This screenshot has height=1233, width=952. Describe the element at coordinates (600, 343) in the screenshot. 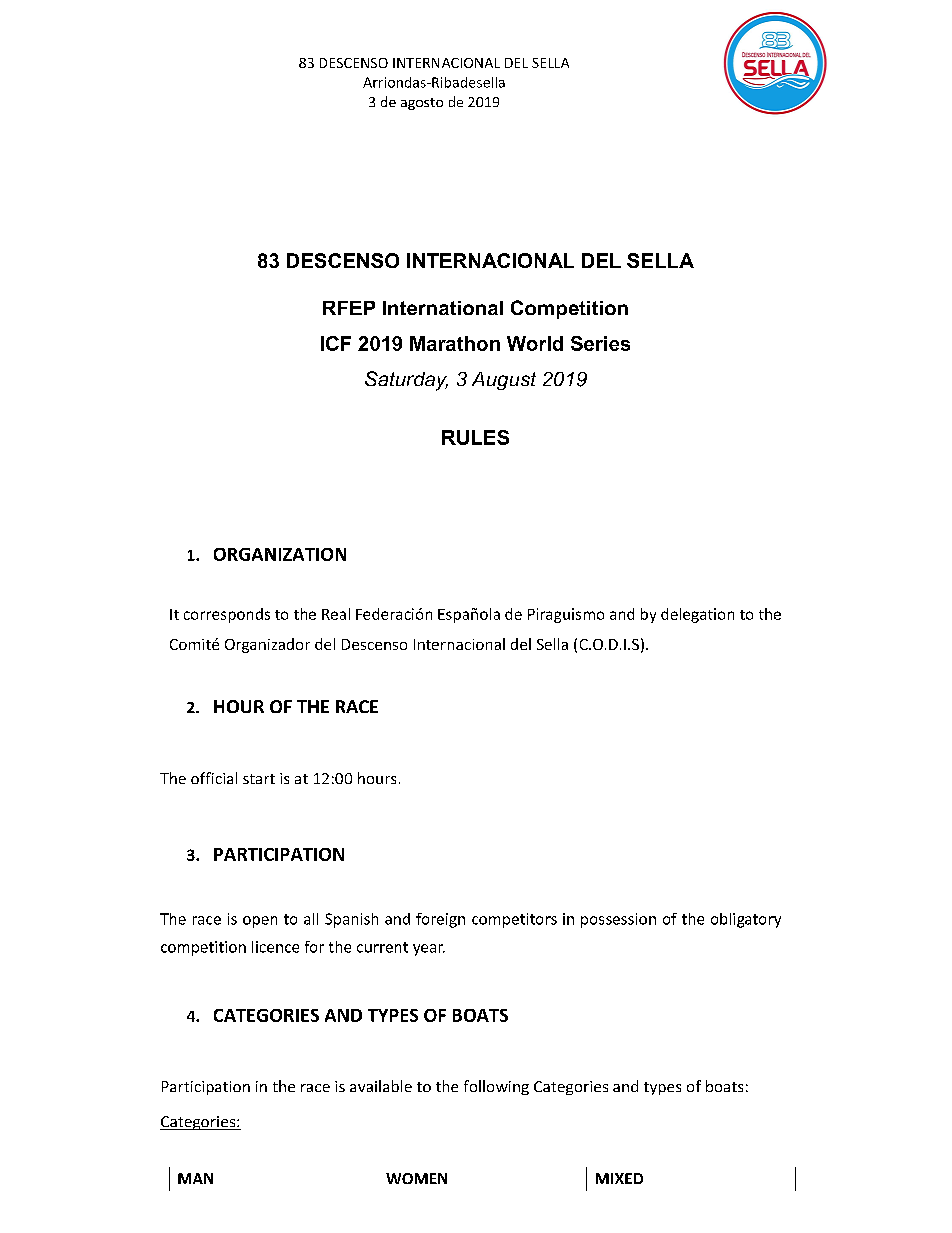

I see `Series` at that location.
